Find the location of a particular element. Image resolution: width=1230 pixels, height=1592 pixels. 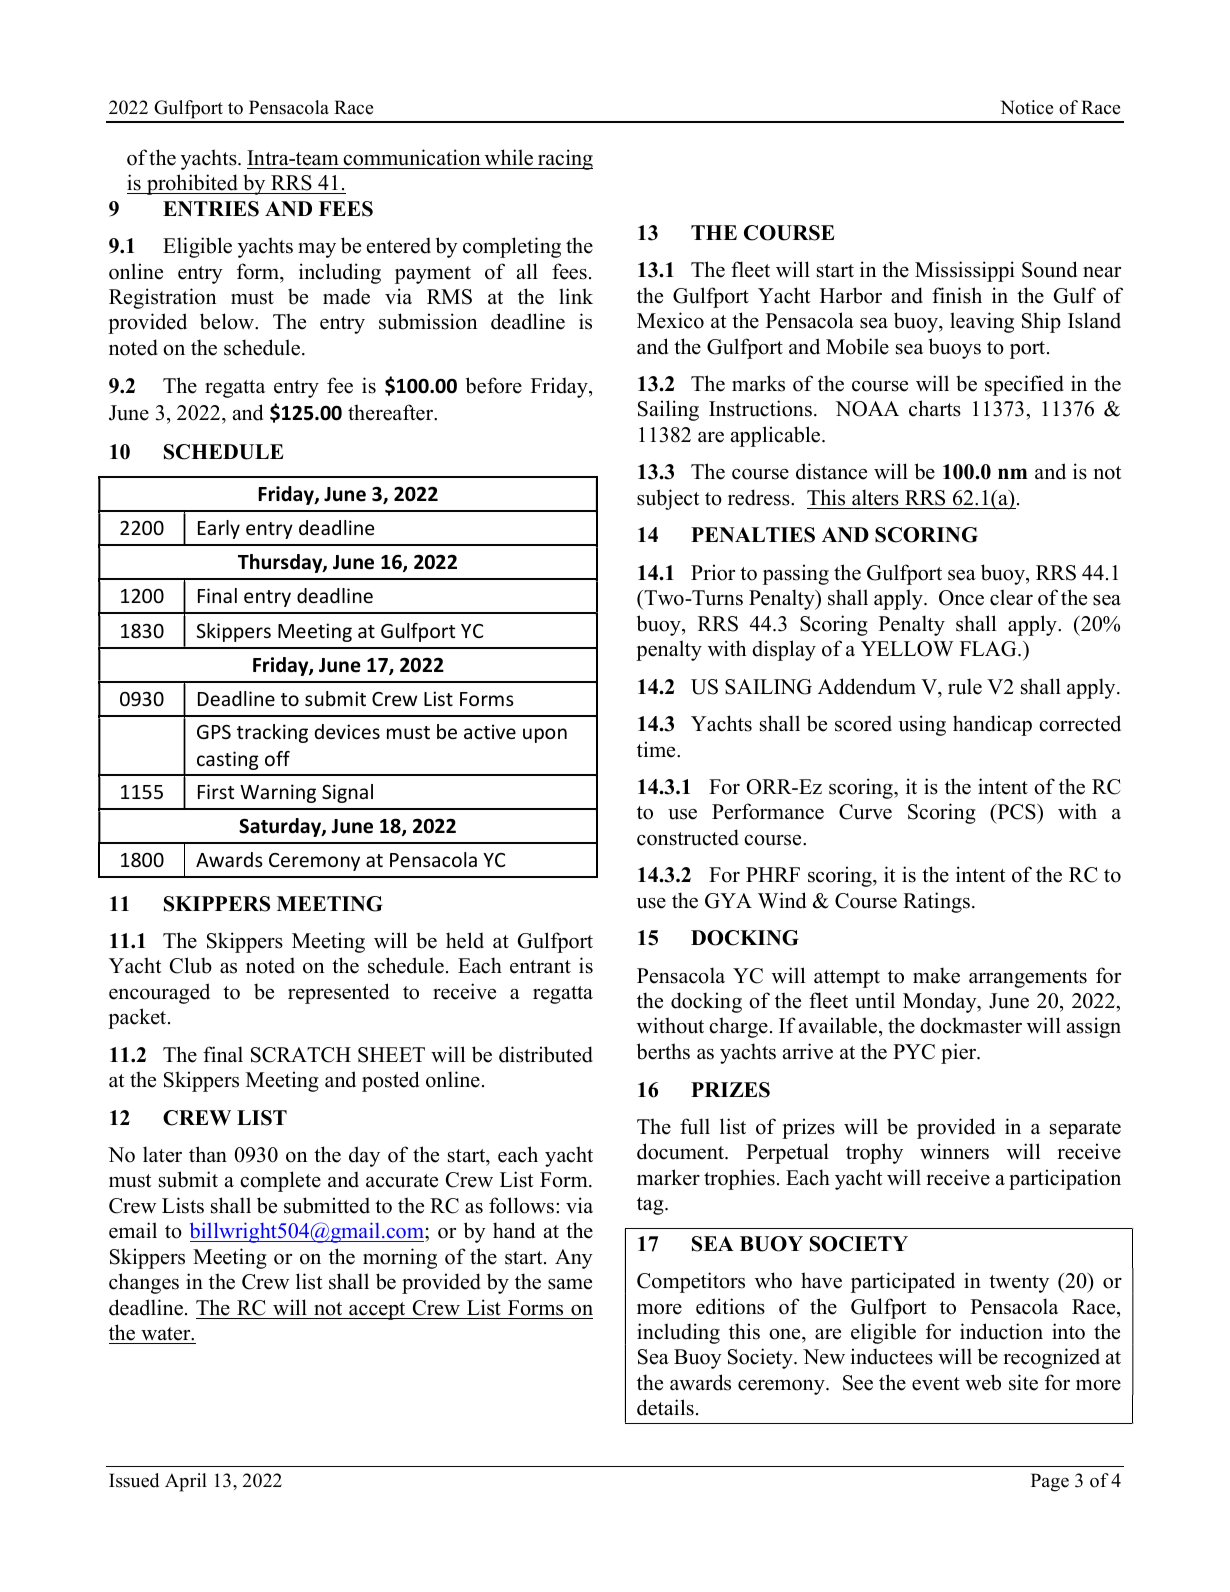

details is located at coordinates (665, 1407).
